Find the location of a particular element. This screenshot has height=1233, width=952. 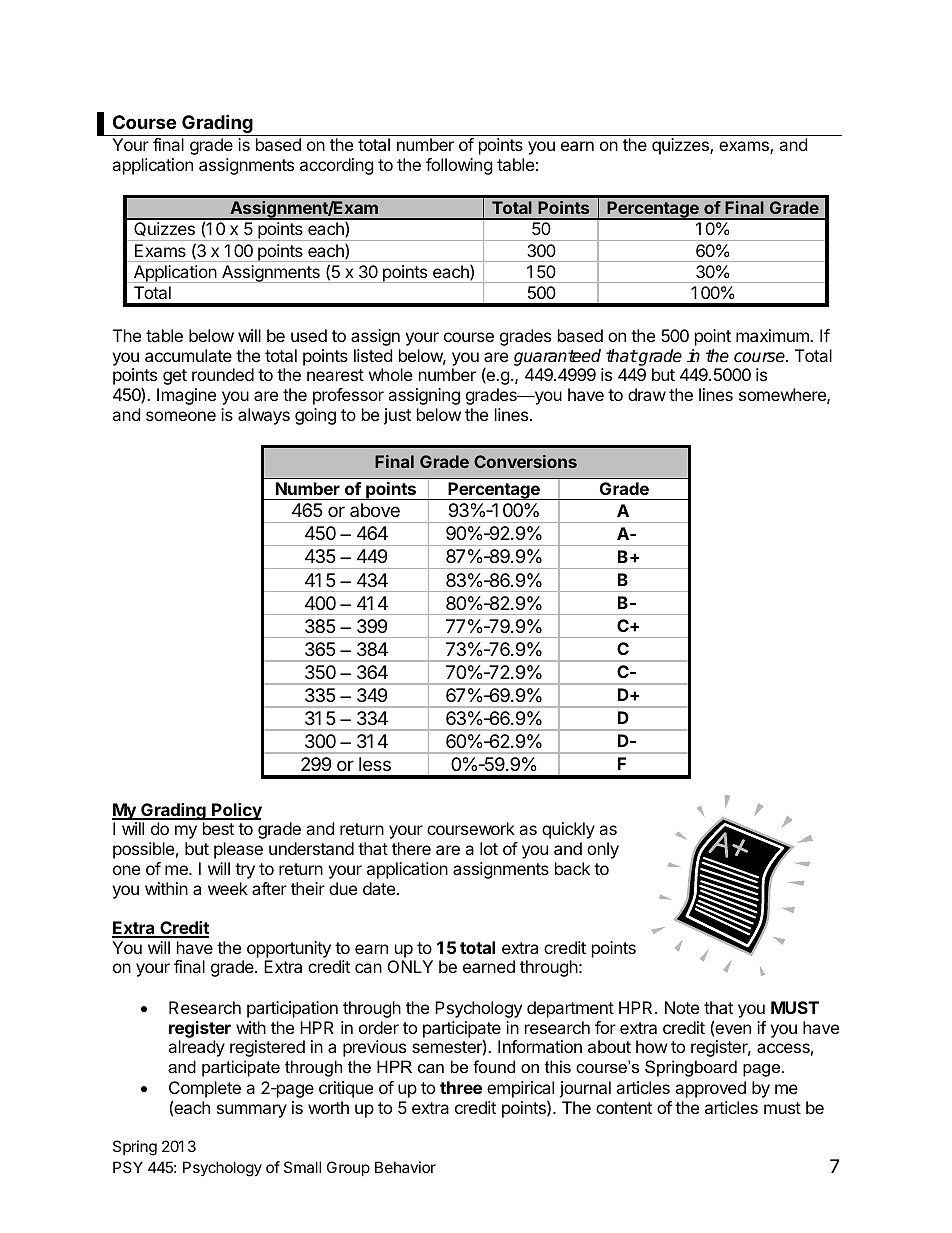

summary is located at coordinates (252, 1111).
